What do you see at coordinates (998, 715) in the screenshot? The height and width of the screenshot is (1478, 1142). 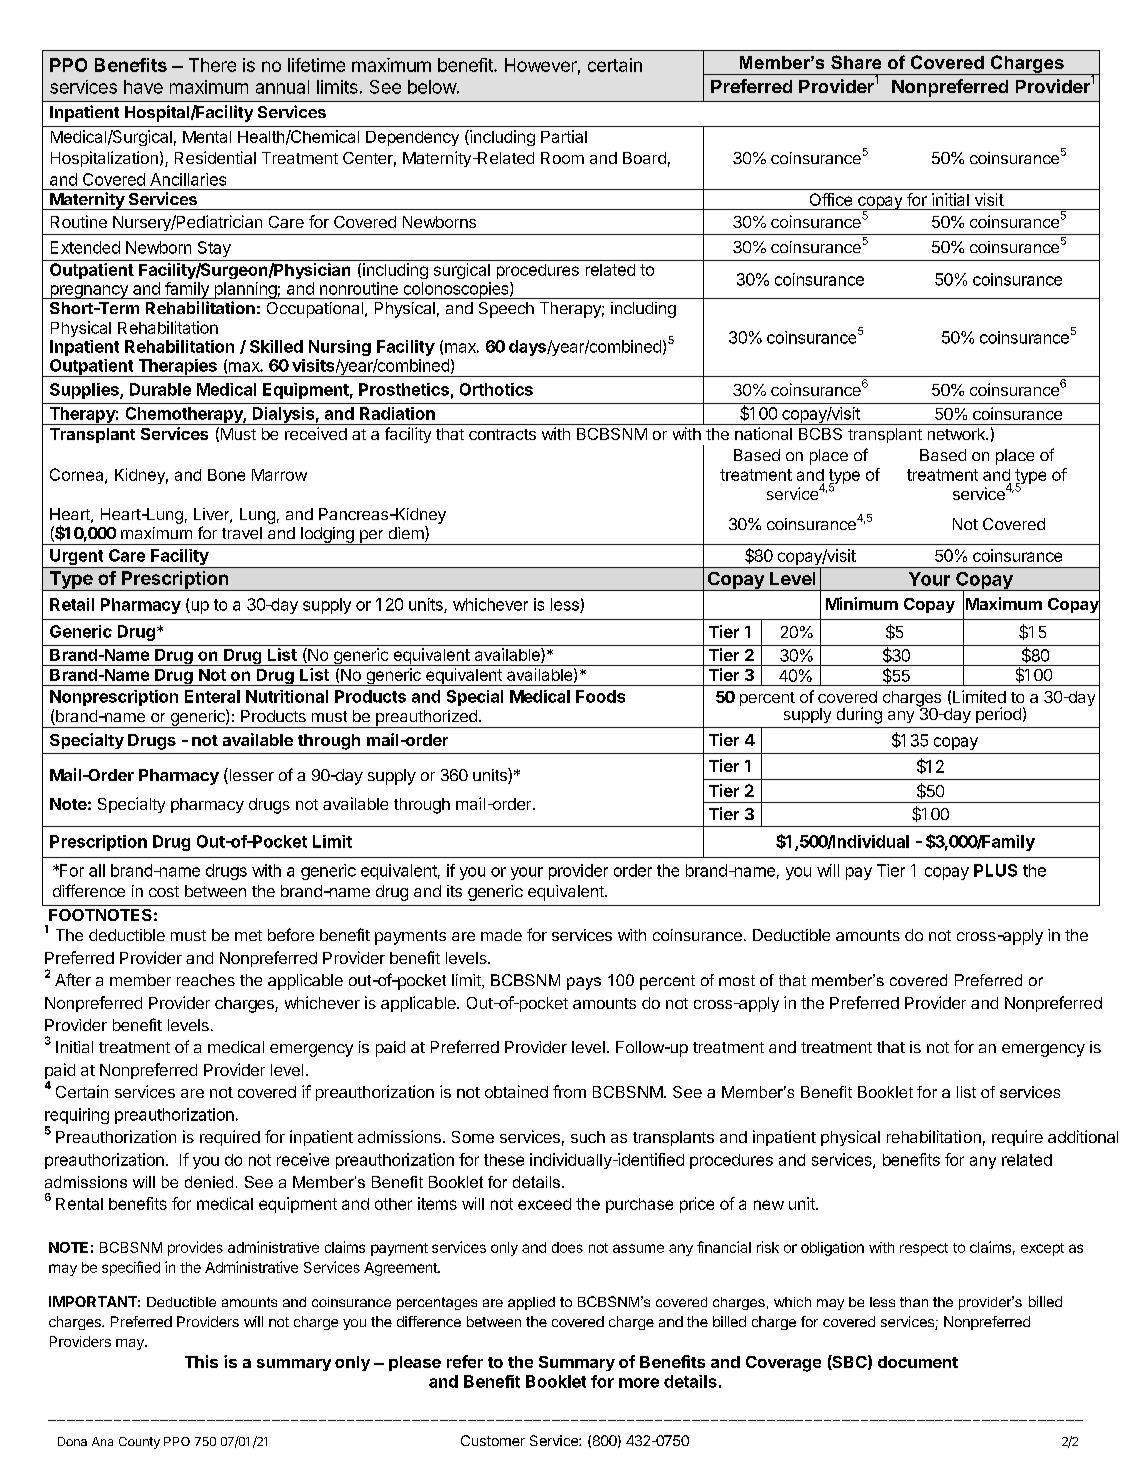 I see `period` at bounding box center [998, 715].
